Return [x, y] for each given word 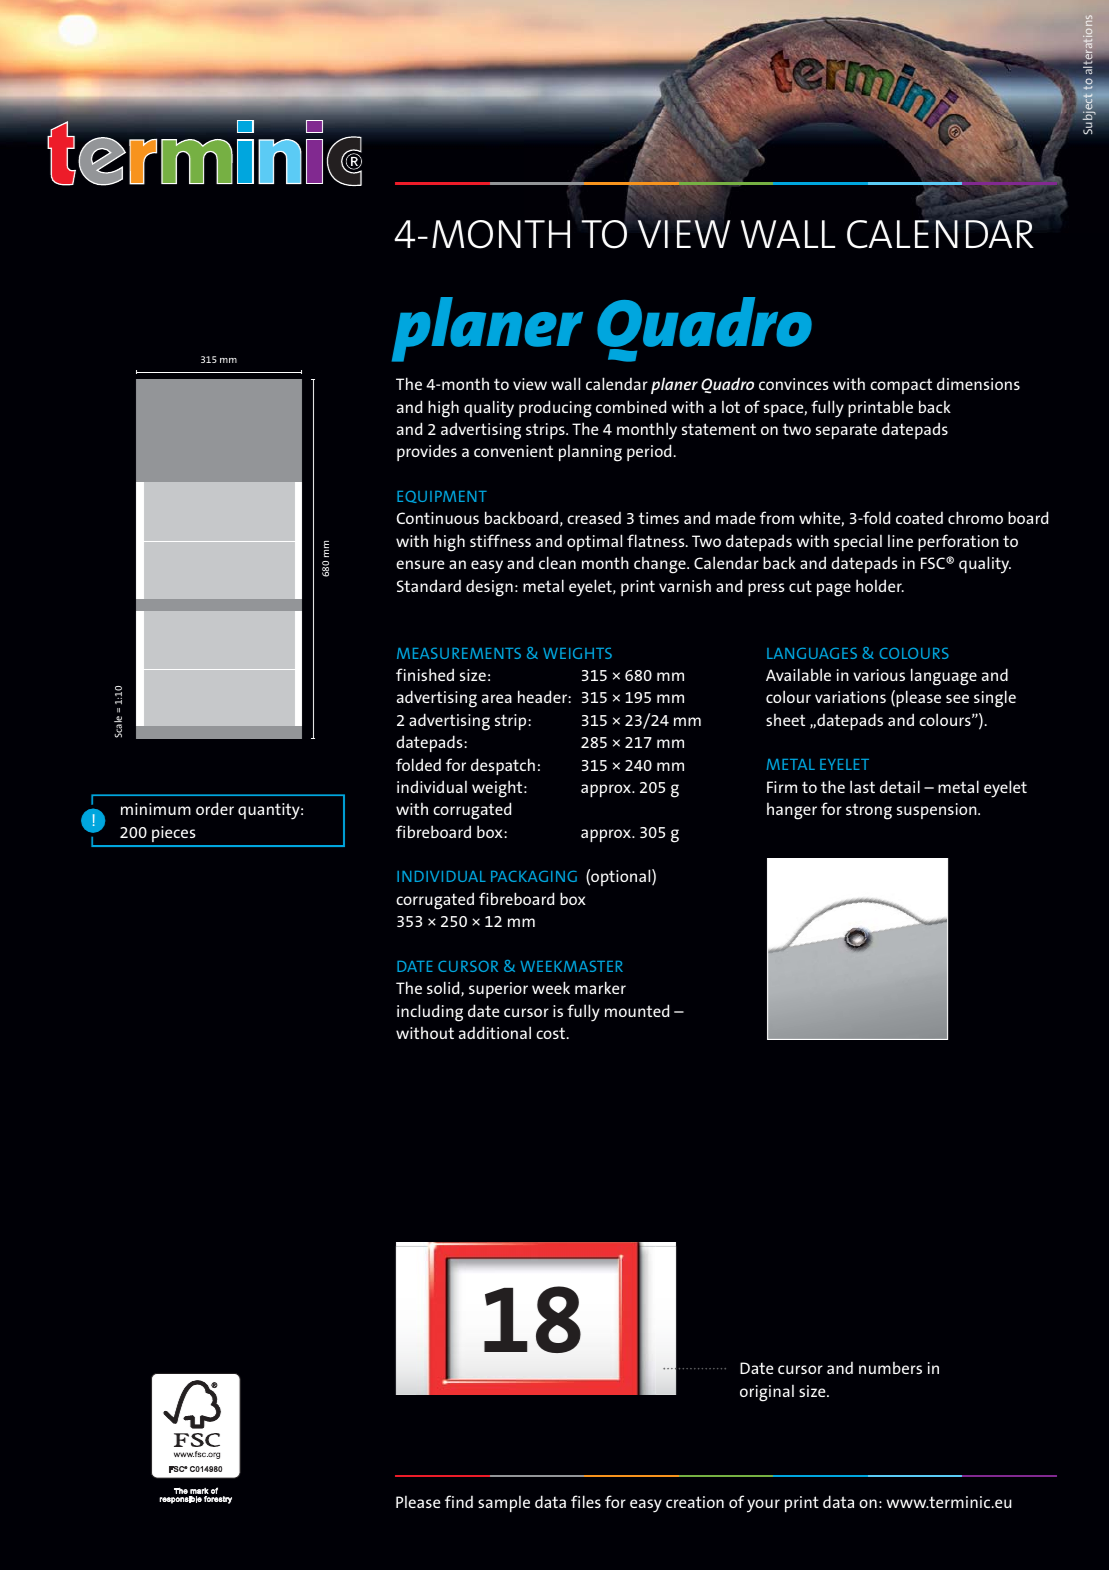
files [586, 1501]
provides [427, 452]
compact [901, 386]
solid [444, 989]
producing [555, 409]
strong [869, 811]
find [459, 1501]
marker [600, 987]
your [763, 1506]
